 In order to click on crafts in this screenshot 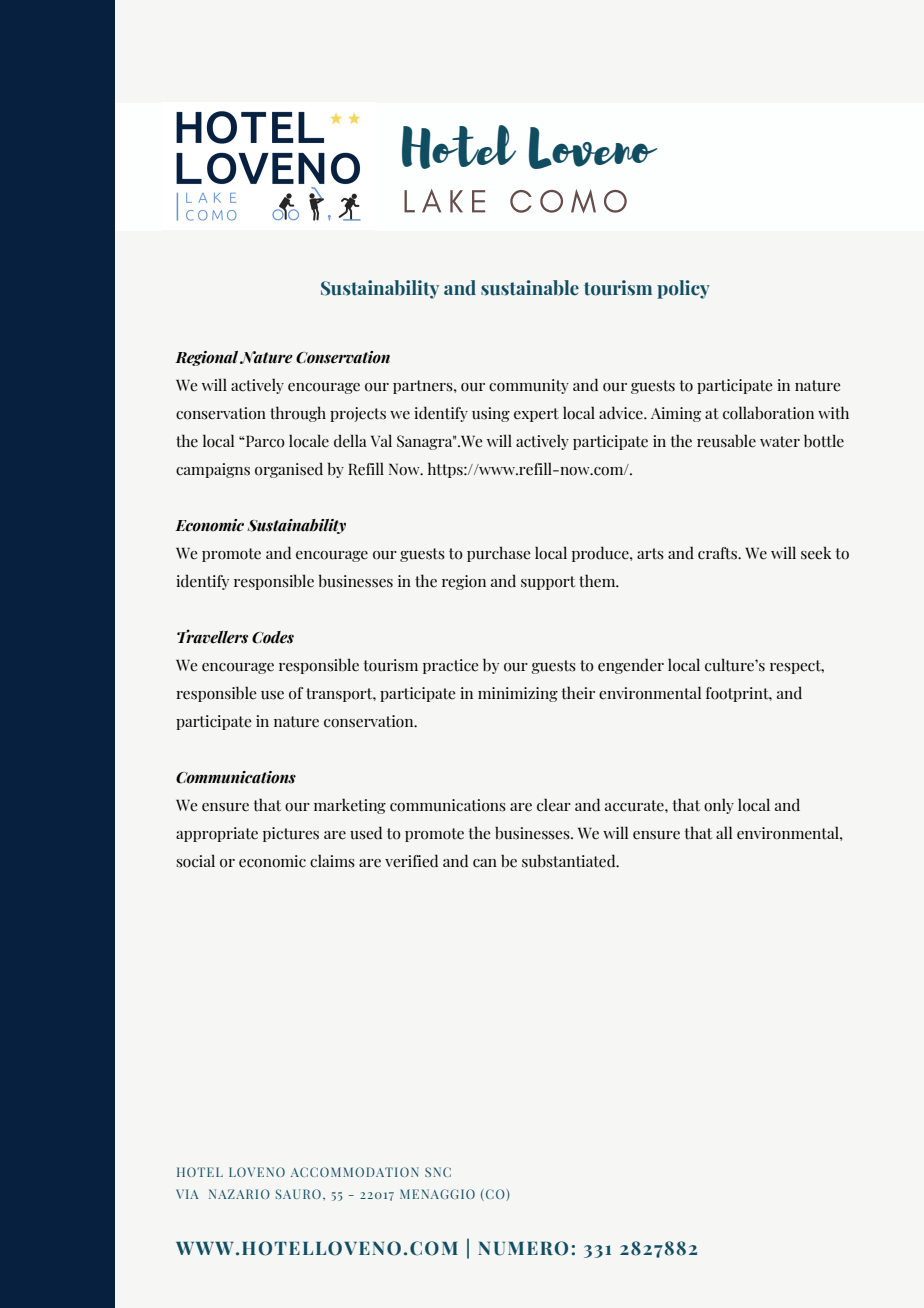, I will do `click(718, 553)`.
